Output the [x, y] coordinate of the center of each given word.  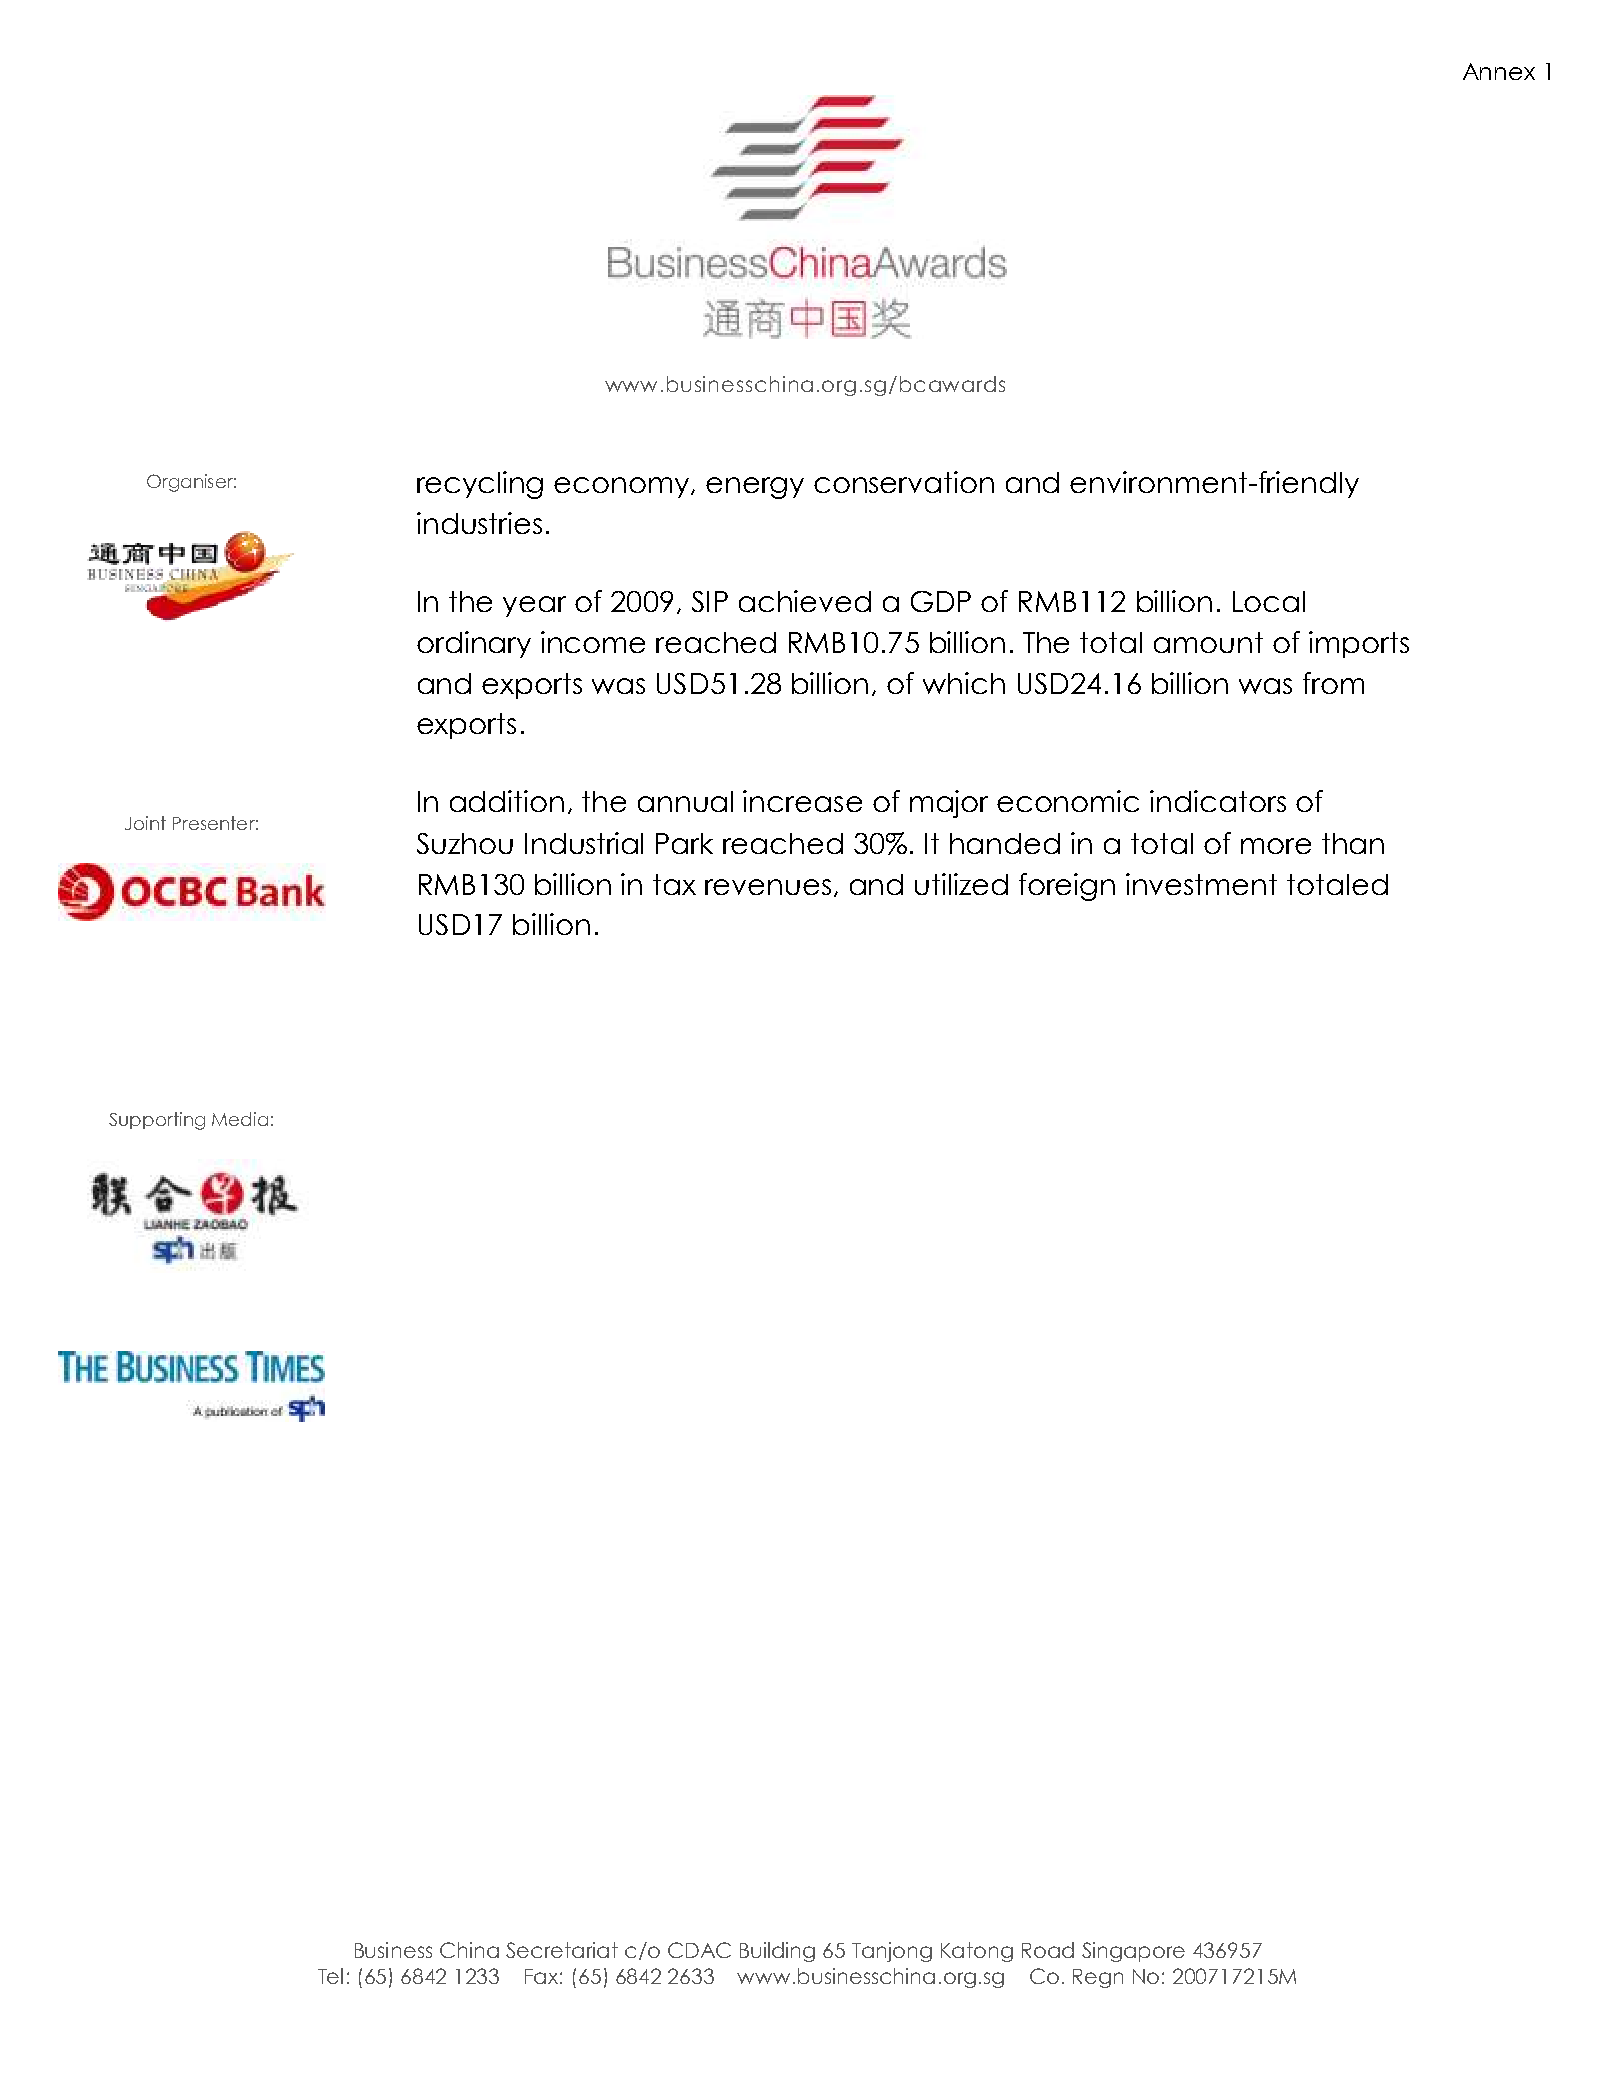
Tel [330, 1976]
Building [777, 1952]
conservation [904, 482]
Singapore [1133, 1952]
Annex [1499, 71]
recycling [480, 485]
